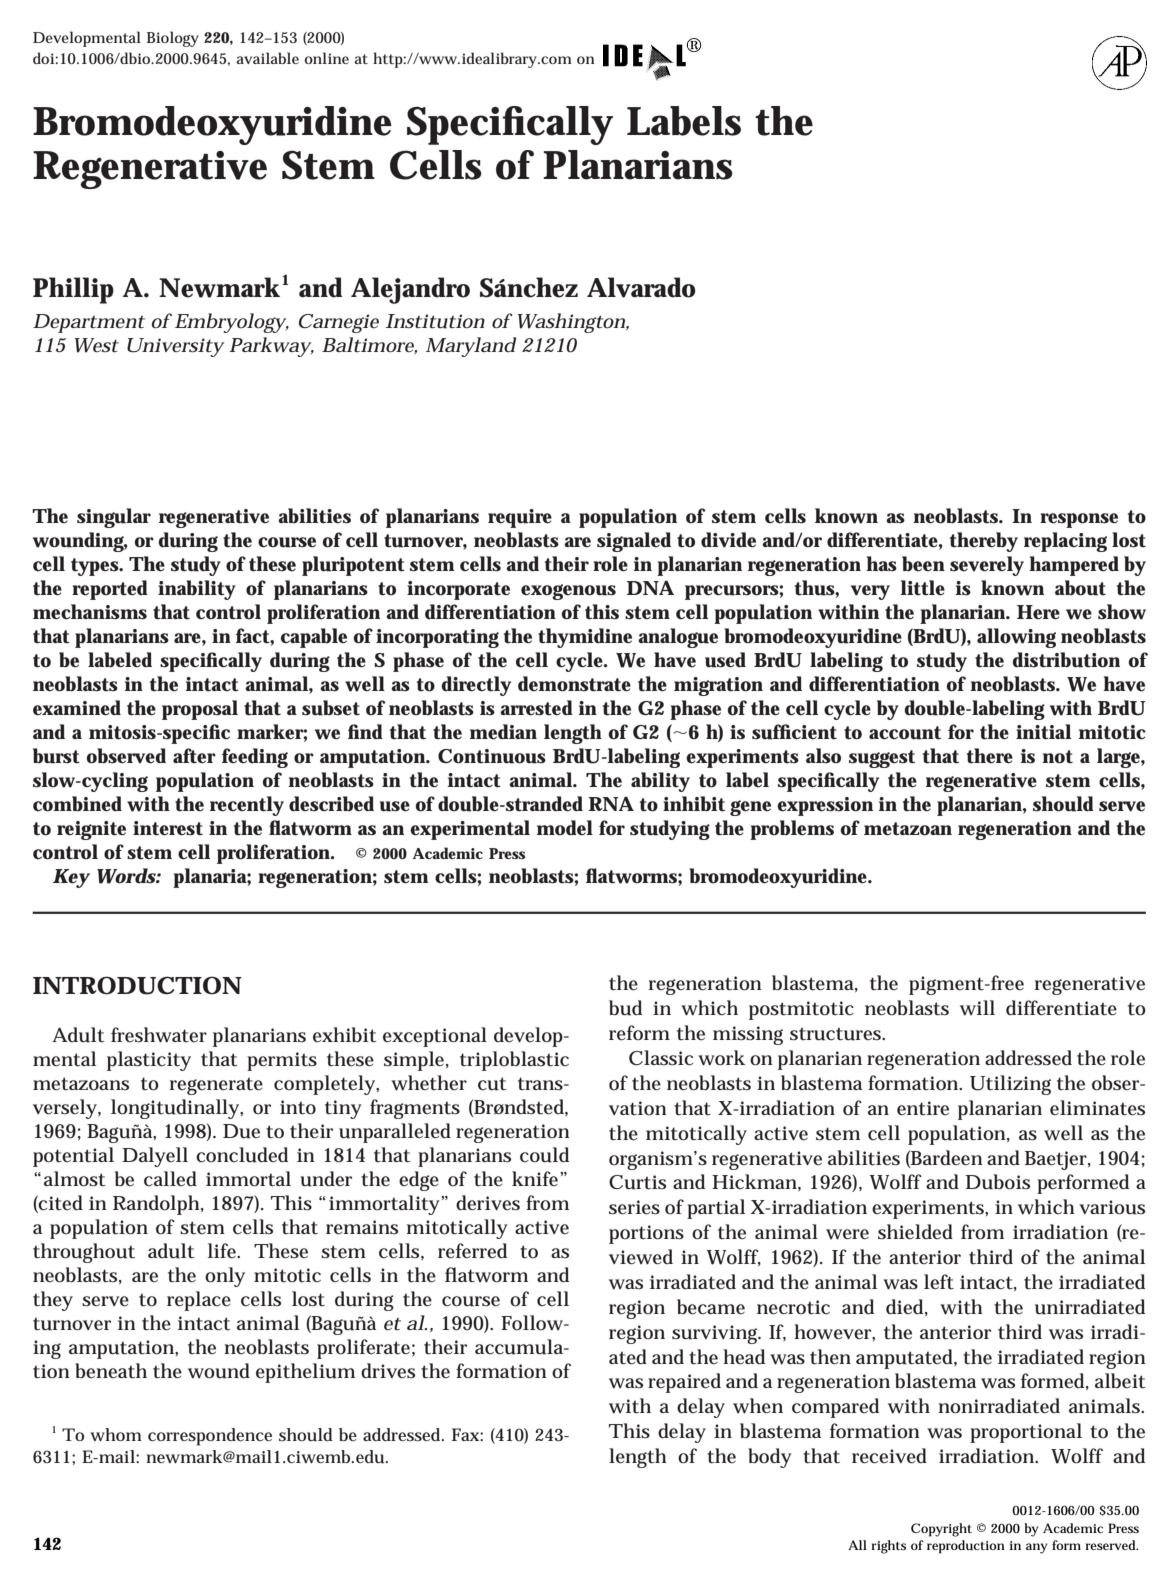 Image resolution: width=1172 pixels, height=1581 pixels. Describe the element at coordinates (159, 1035) in the image. I see `freshwater` at that location.
